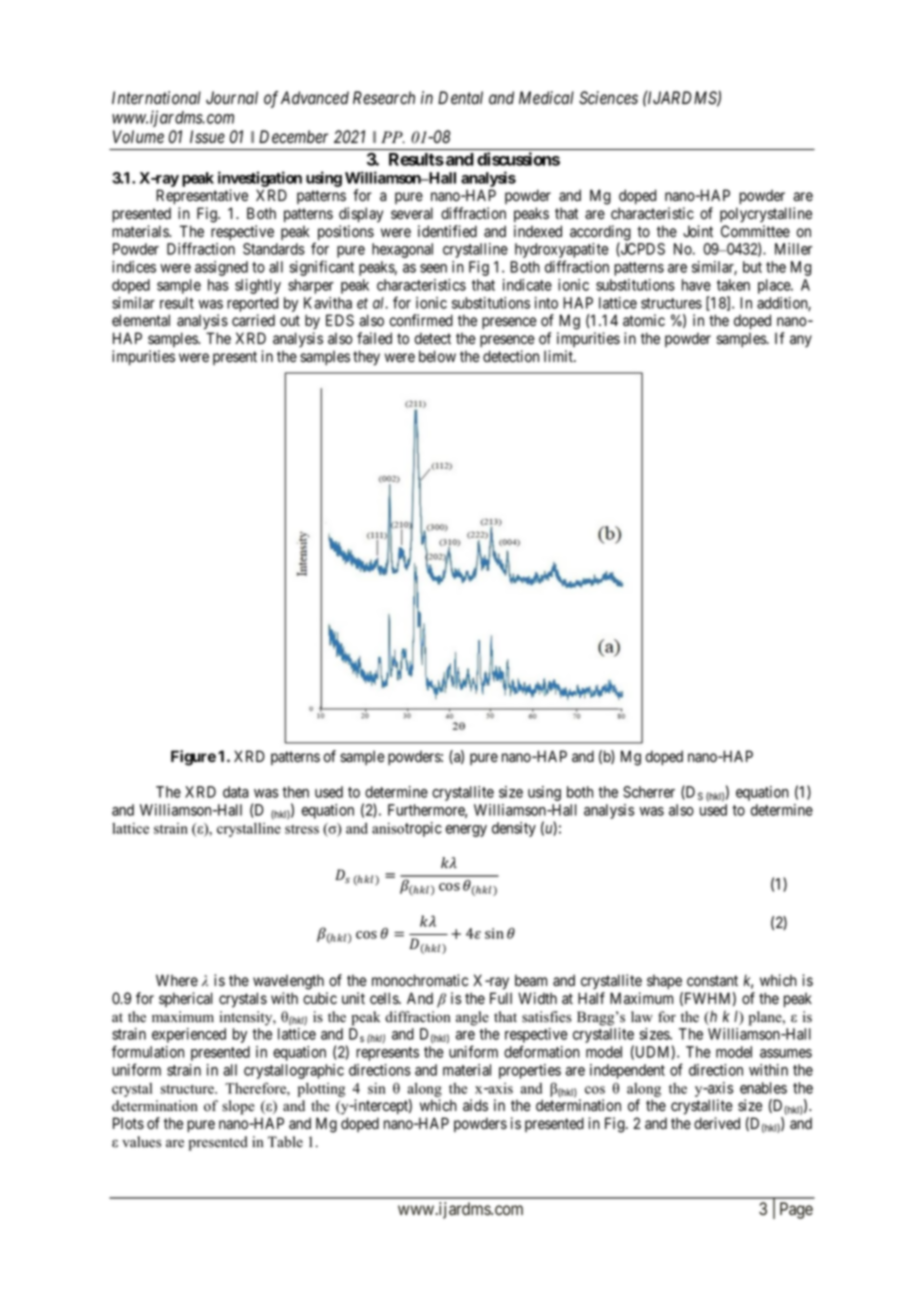  What do you see at coordinates (141, 1142) in the screenshot?
I see `values` at bounding box center [141, 1142].
